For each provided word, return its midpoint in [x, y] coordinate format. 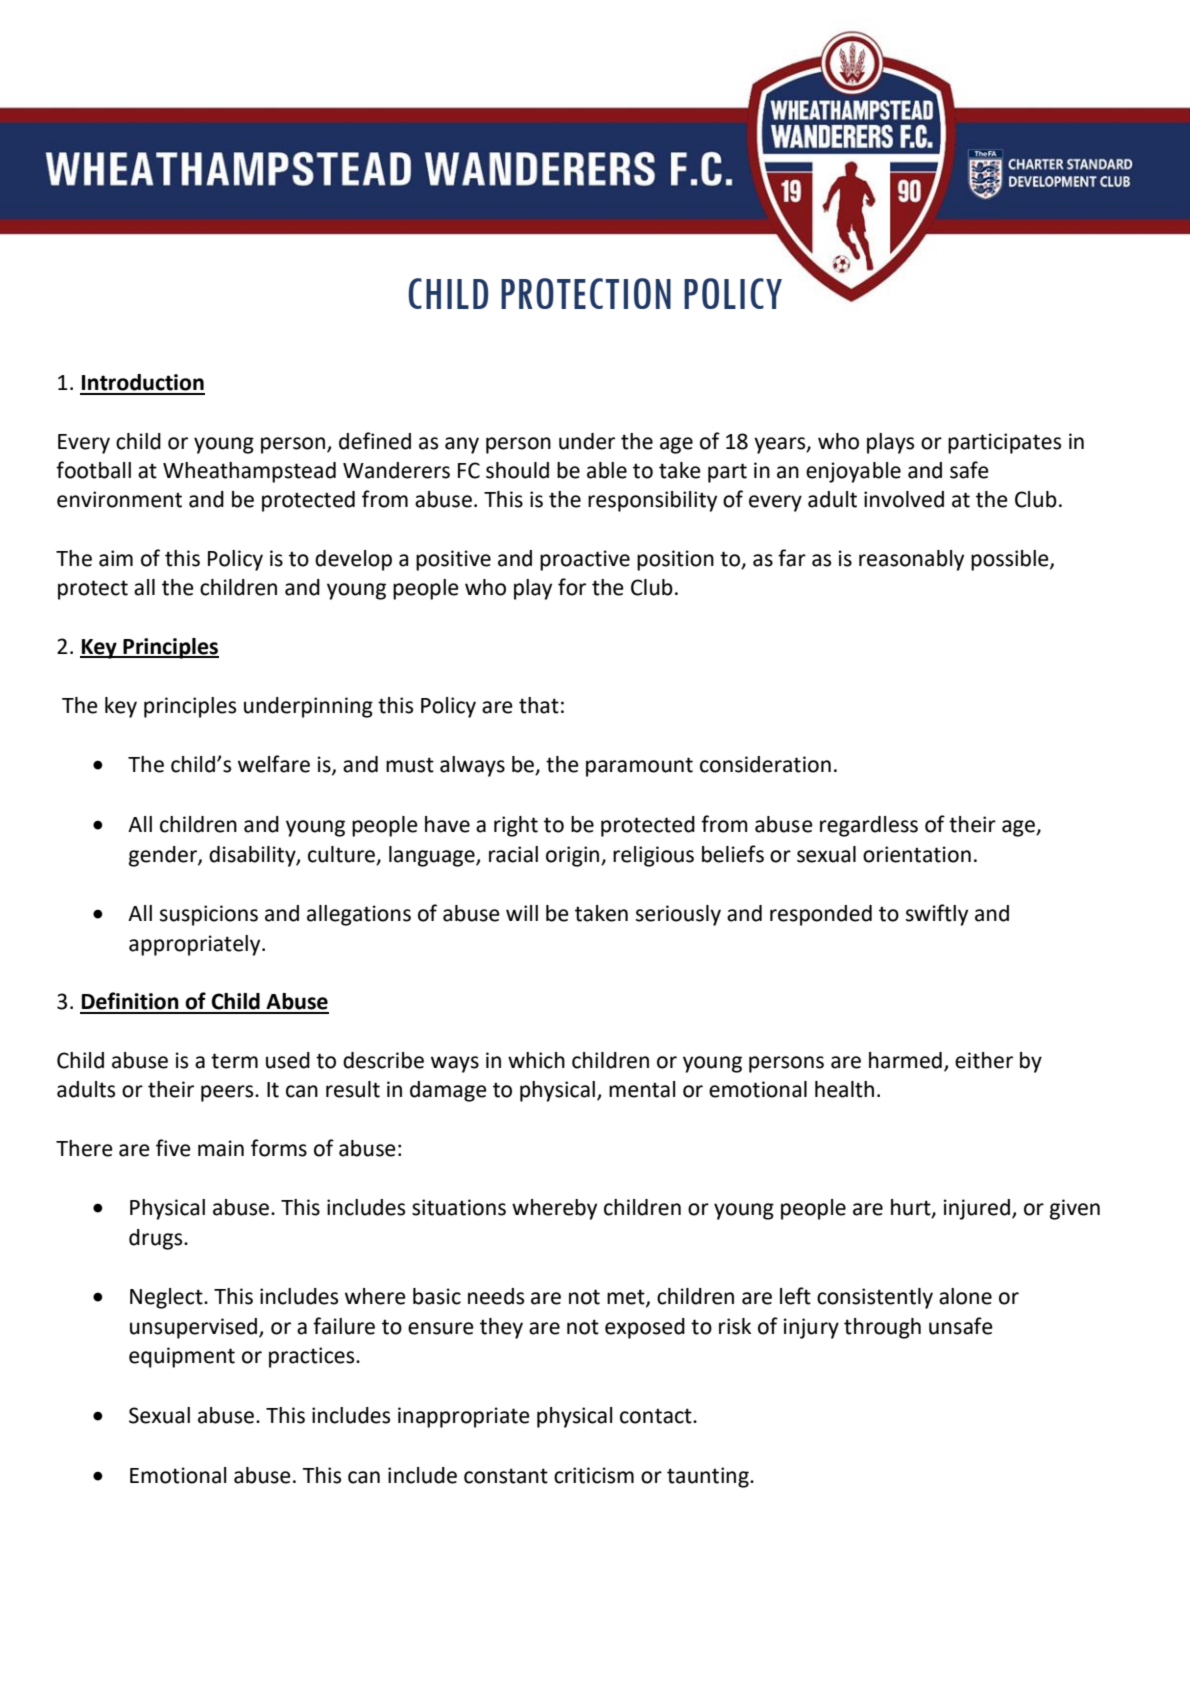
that [539, 705]
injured [977, 1209]
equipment [182, 1357]
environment [119, 499]
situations [459, 1207]
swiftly [937, 915]
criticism [594, 1475]
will [522, 913]
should [517, 470]
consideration [765, 764]
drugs [157, 1239]
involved [904, 499]
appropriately [196, 945]
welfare [274, 764]
